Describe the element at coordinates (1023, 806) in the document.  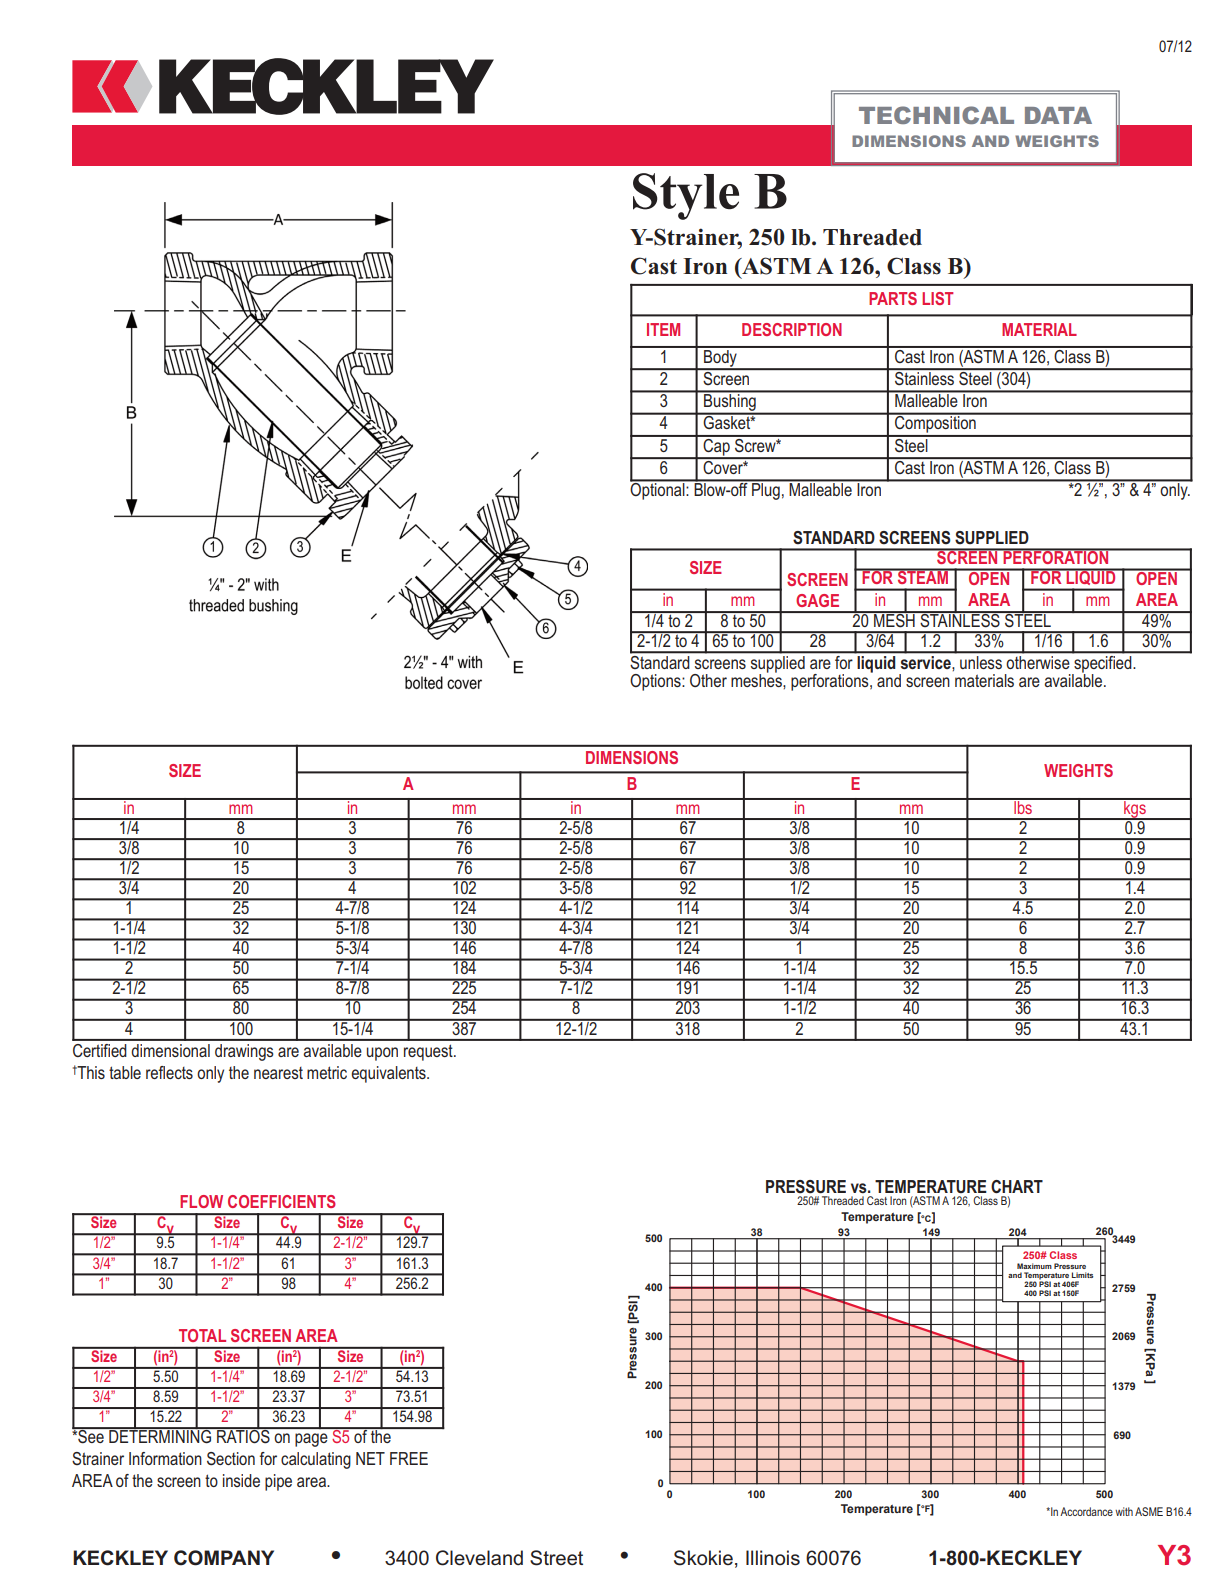
I see `lbs` at that location.
